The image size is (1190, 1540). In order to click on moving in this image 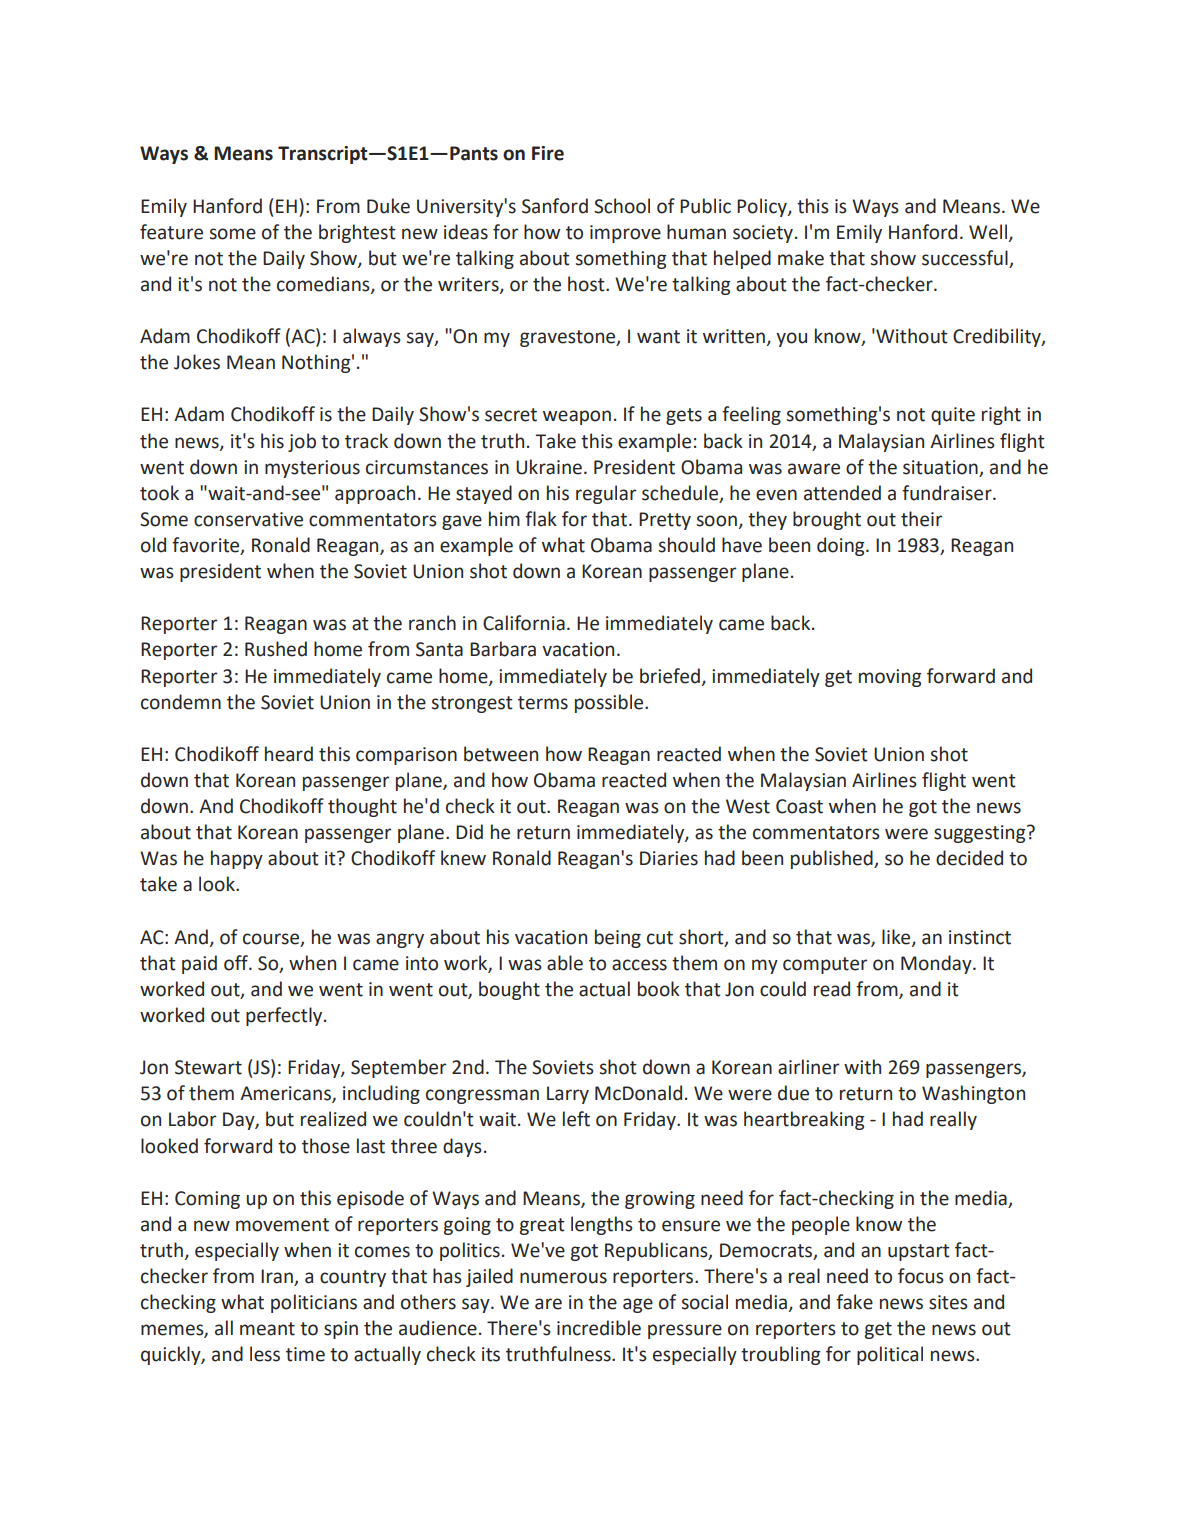, I will do `click(890, 678)`.
